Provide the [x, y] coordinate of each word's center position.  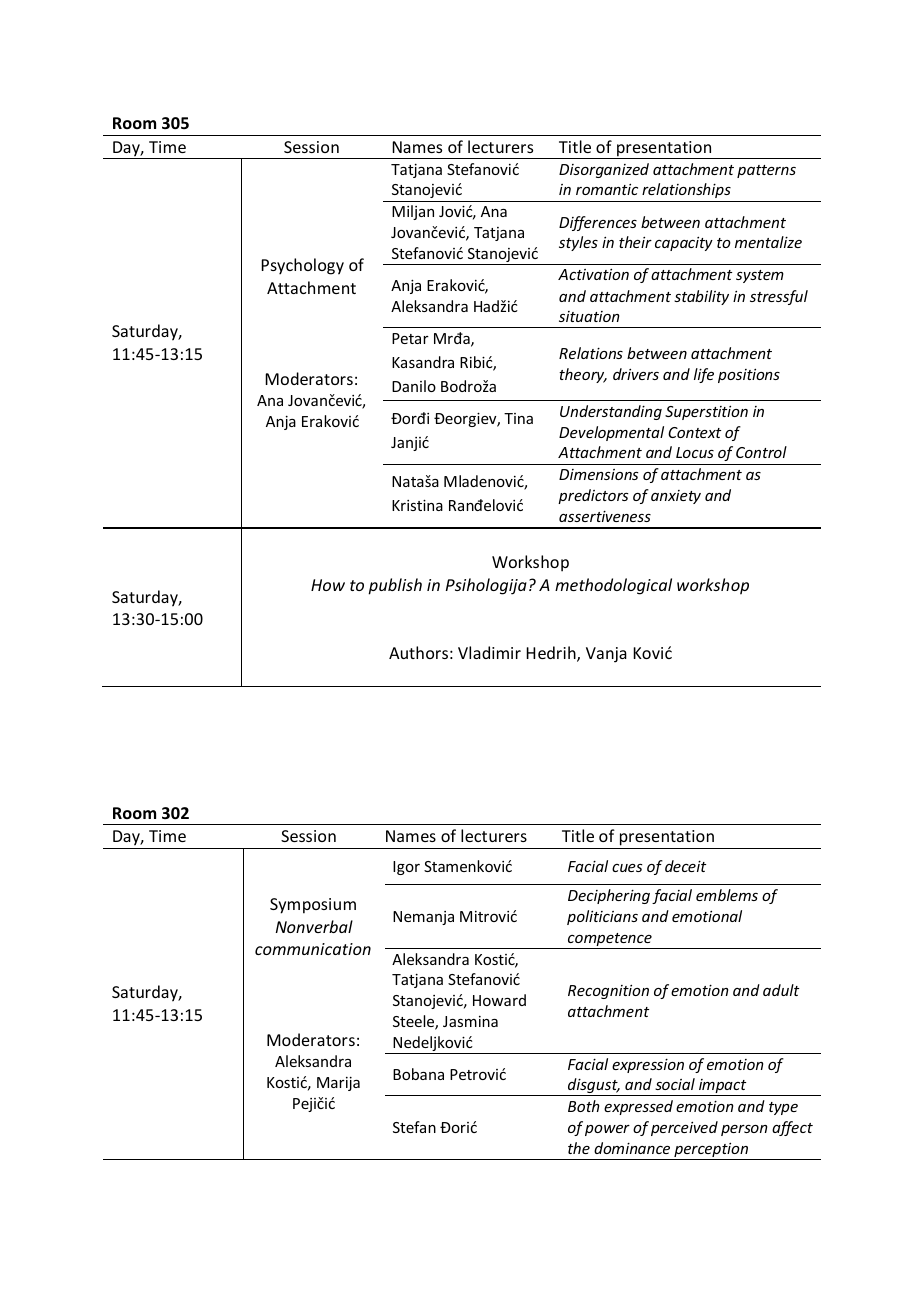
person [744, 1130]
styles [578, 243]
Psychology [302, 266]
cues [627, 868]
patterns [766, 171]
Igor [406, 868]
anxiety [676, 497]
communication [313, 949]
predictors [593, 496]
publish [395, 586]
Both [583, 1106]
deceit [685, 866]
